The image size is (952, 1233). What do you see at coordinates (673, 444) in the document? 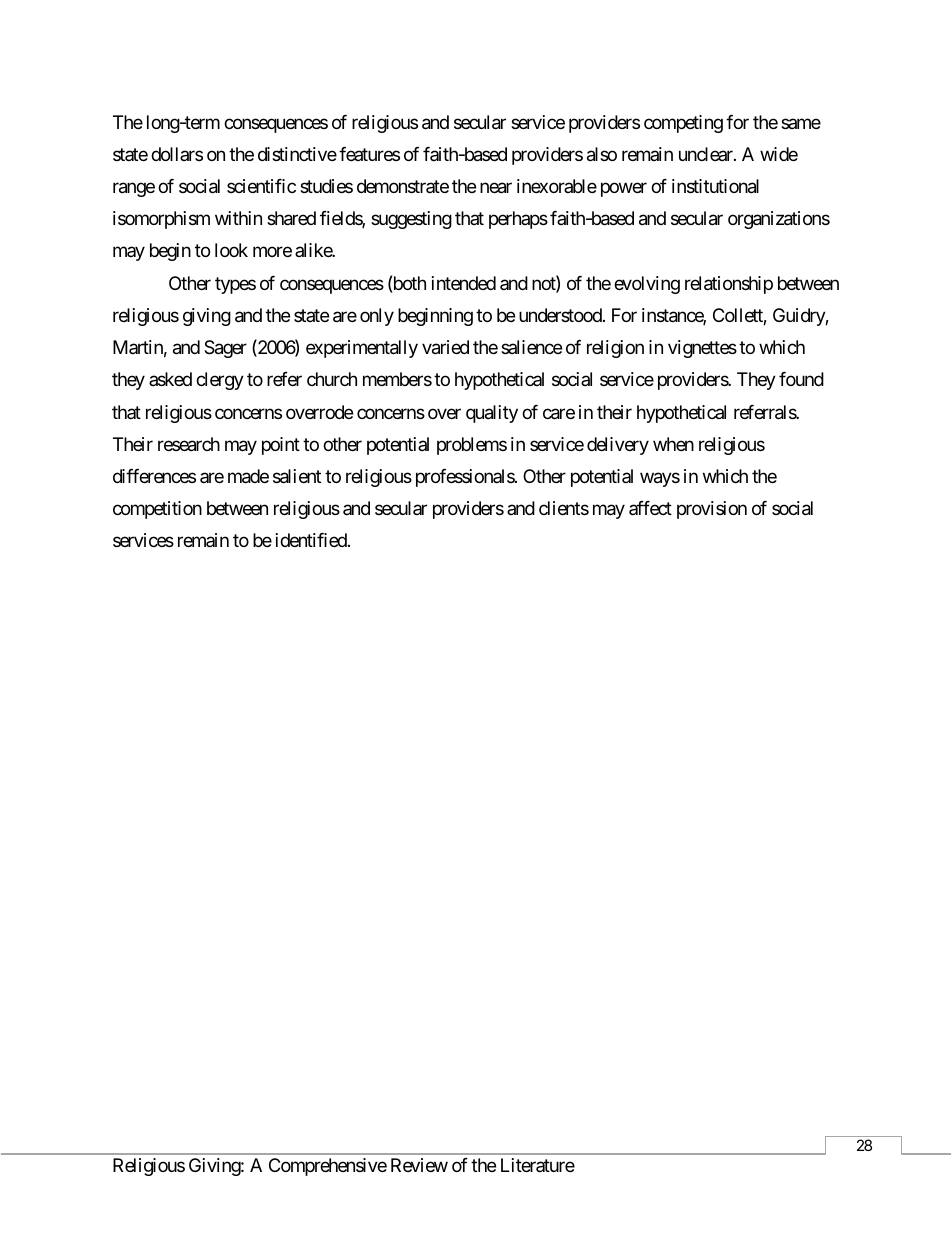
I see `when` at bounding box center [673, 444].
